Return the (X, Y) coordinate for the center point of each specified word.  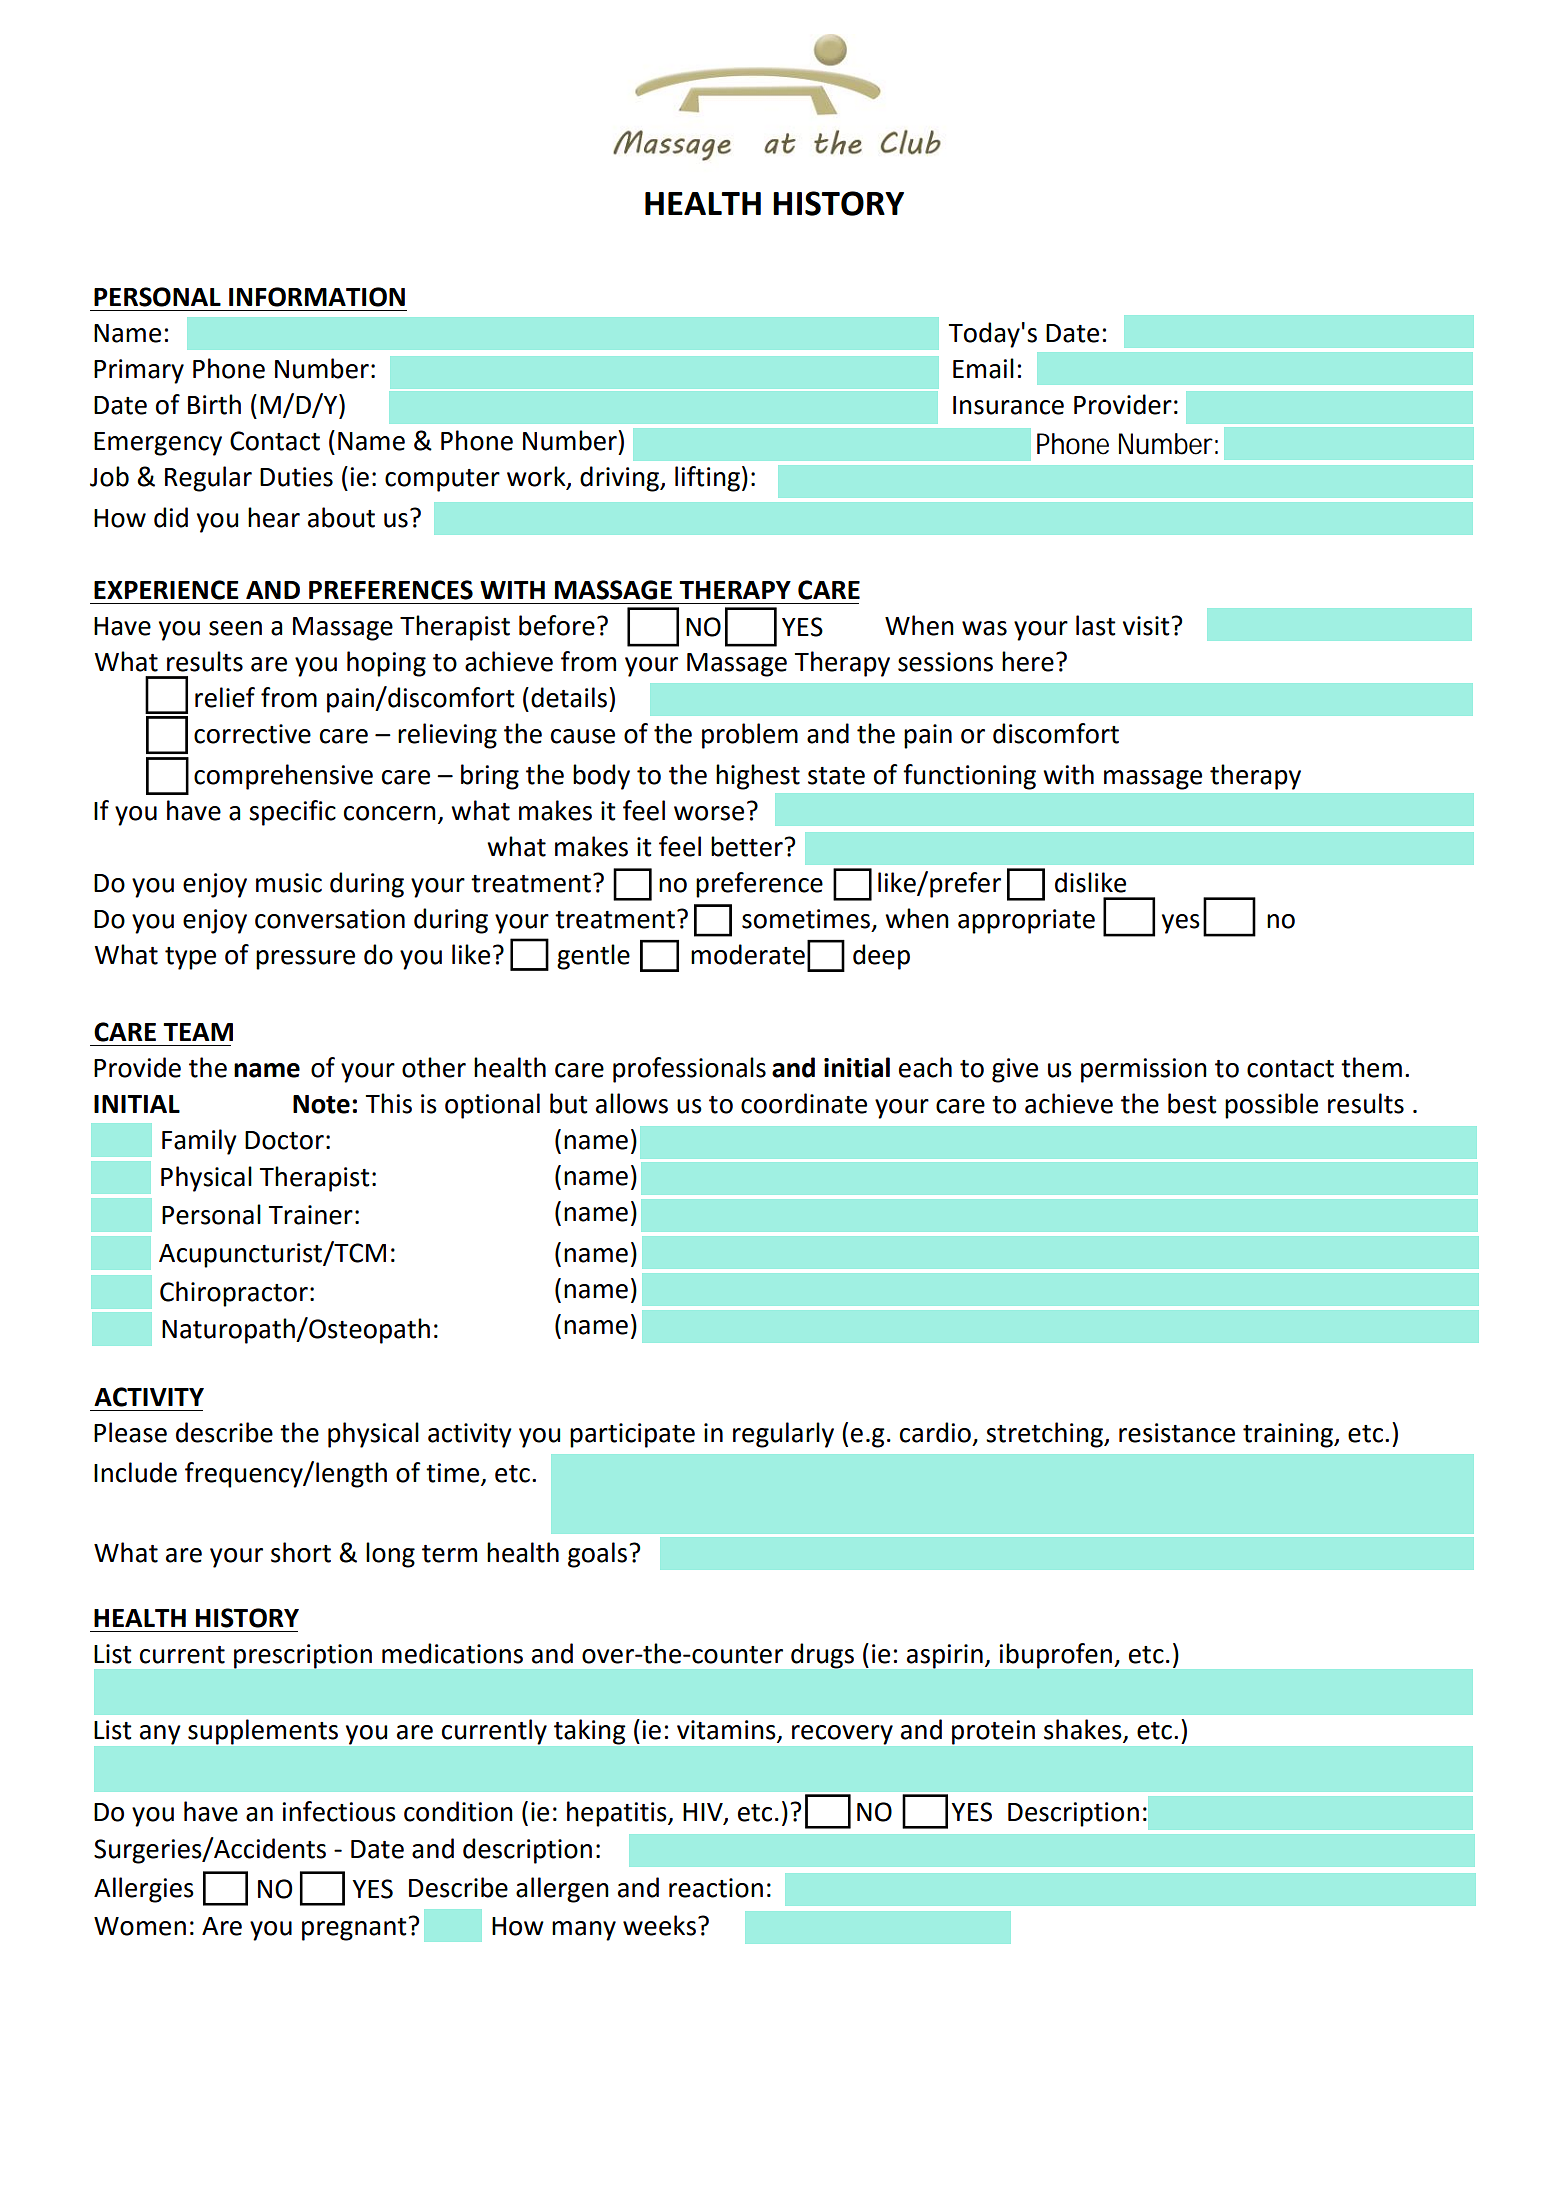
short (301, 1552)
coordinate (804, 1103)
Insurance (1008, 405)
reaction (716, 1888)
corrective (252, 734)
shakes (1084, 1730)
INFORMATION (317, 297)
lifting (707, 479)
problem (750, 736)
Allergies (144, 1890)
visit (1147, 626)
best (1192, 1103)
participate (632, 1435)
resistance (1177, 1433)
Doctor (284, 1140)
